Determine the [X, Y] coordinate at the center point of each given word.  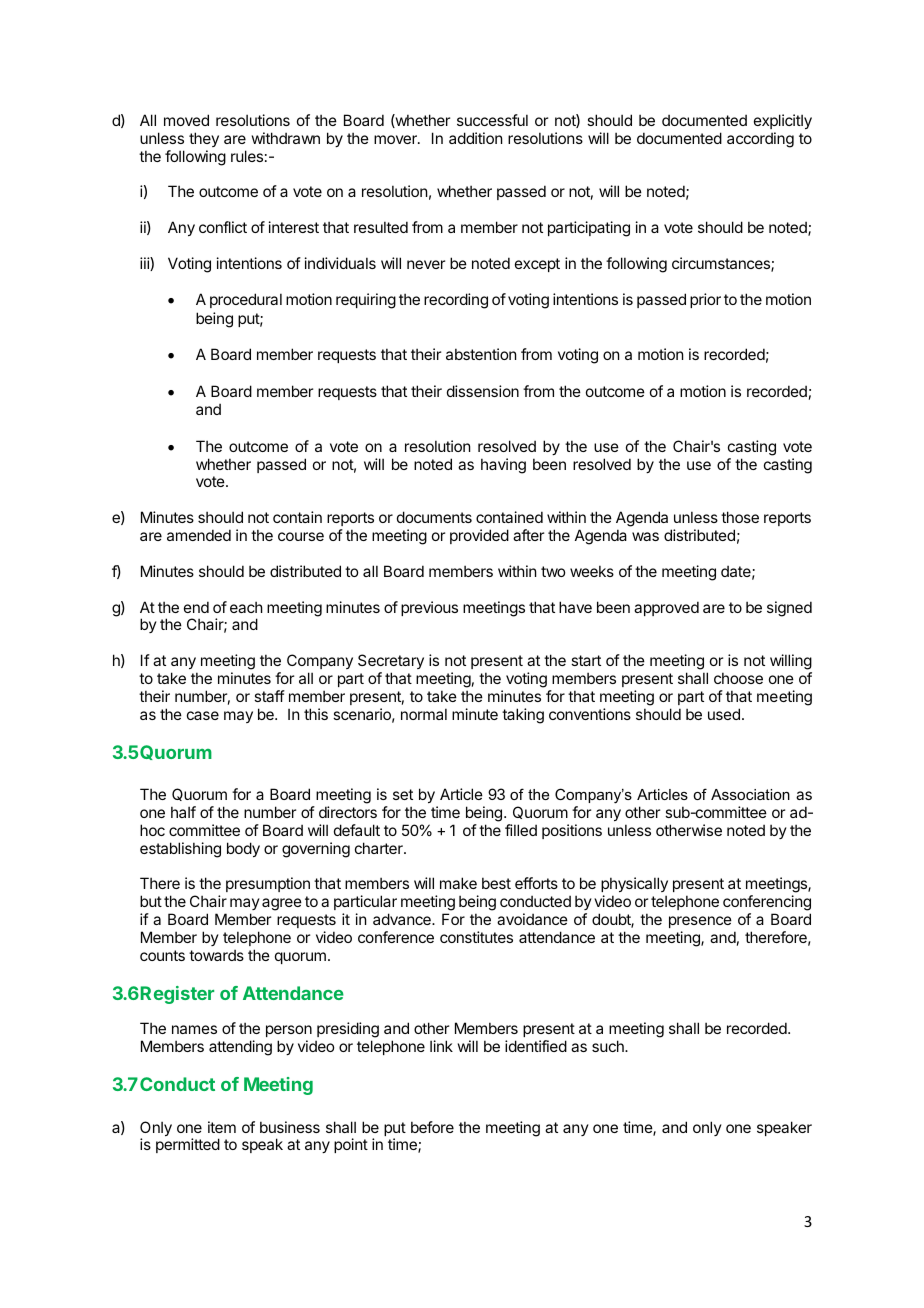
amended [199, 535]
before [432, 1127]
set [403, 794]
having [503, 466]
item [222, 1127]
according [760, 140]
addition [475, 138]
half [183, 812]
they [204, 139]
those [740, 517]
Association [750, 794]
